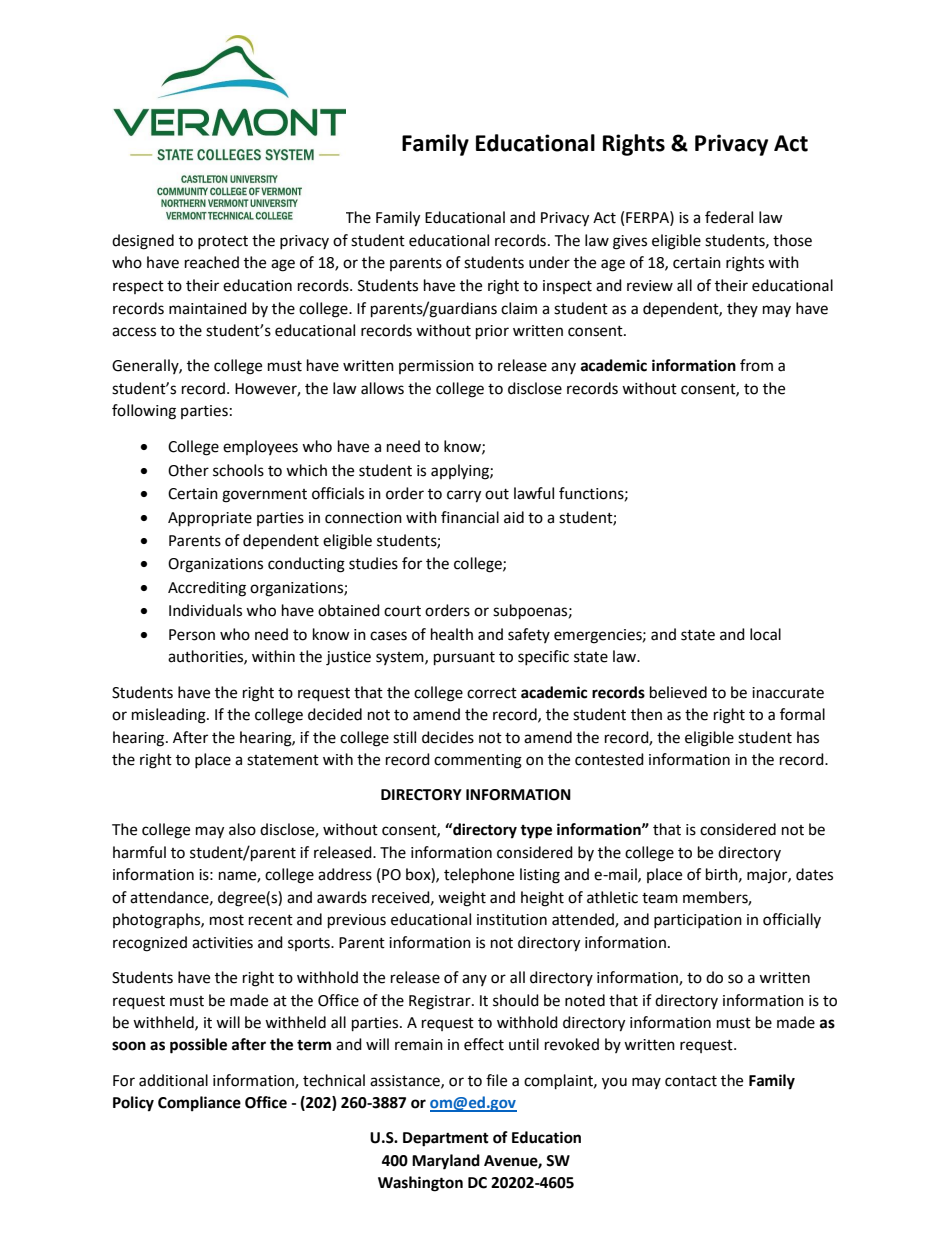 This document has width=952, height=1233. What do you see at coordinates (446, 1162) in the document?
I see `Maryland` at bounding box center [446, 1162].
